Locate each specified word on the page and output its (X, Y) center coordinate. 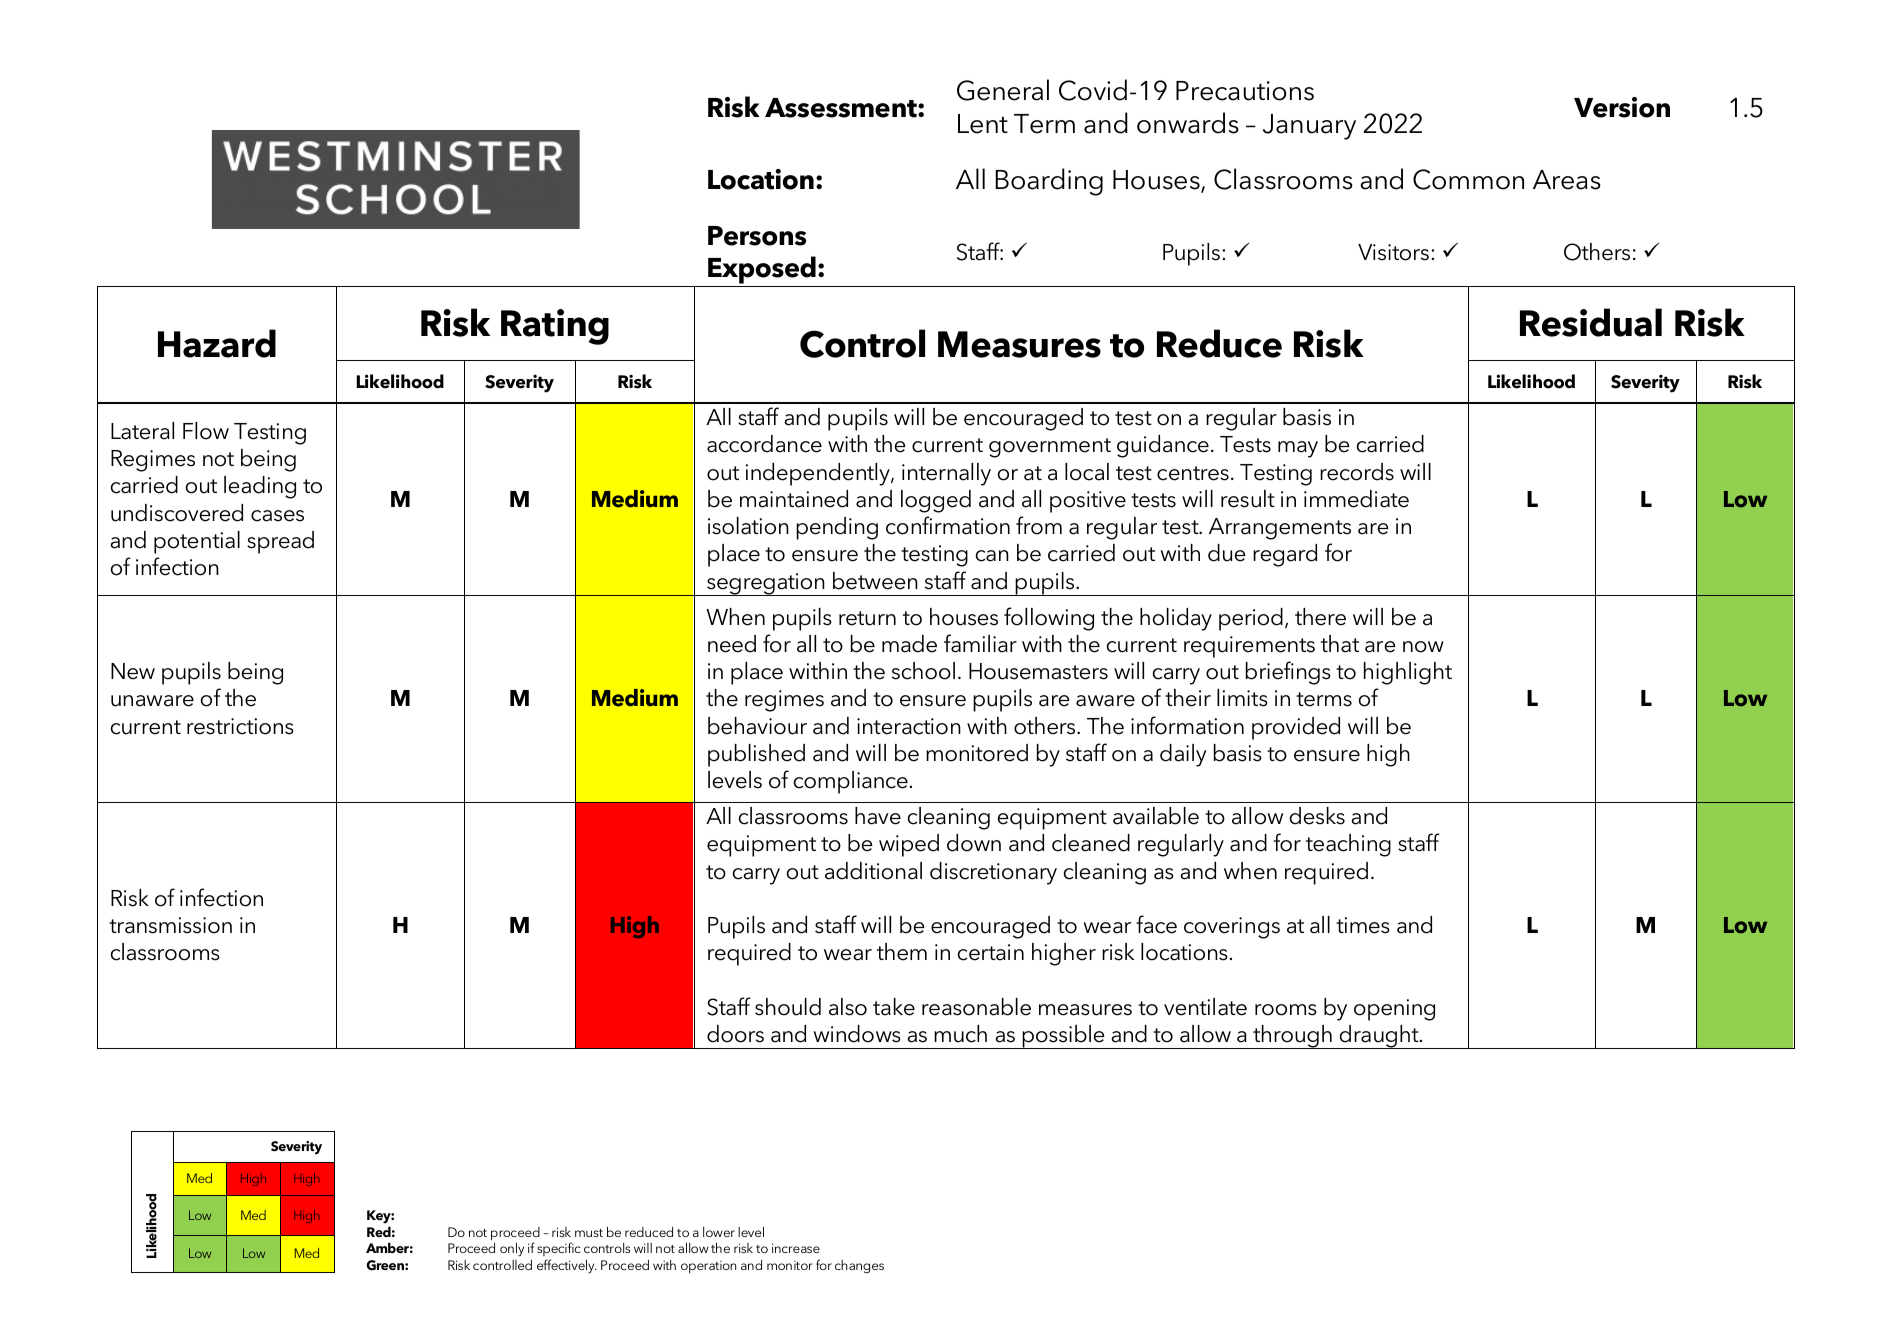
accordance (764, 444)
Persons (757, 236)
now (1423, 647)
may (1298, 449)
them (902, 952)
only (512, 1250)
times (1363, 925)
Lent (983, 124)
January (1309, 127)
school (923, 671)
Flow (206, 431)
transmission (170, 925)
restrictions (240, 726)
